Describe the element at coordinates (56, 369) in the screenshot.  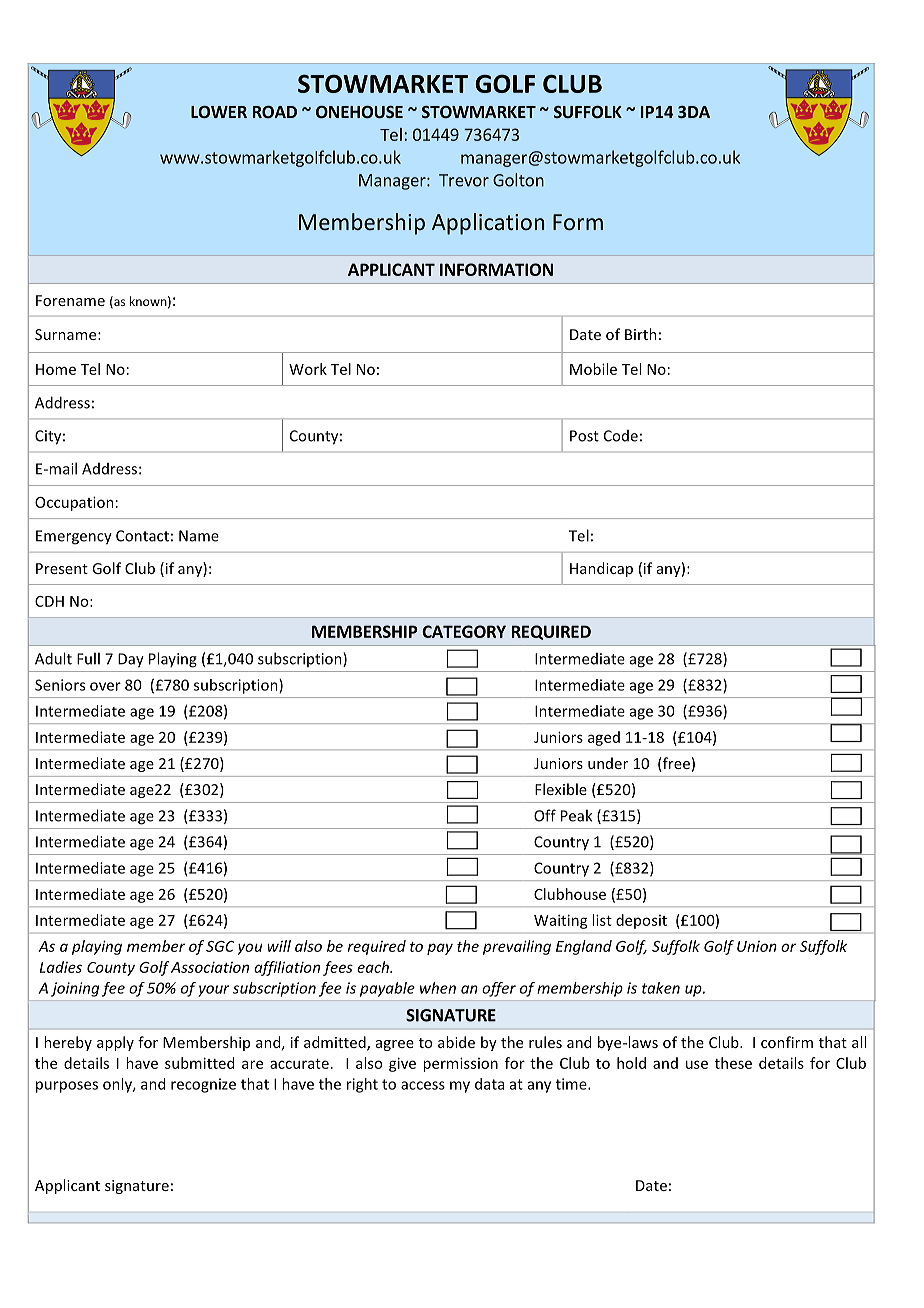
I see `Home` at that location.
